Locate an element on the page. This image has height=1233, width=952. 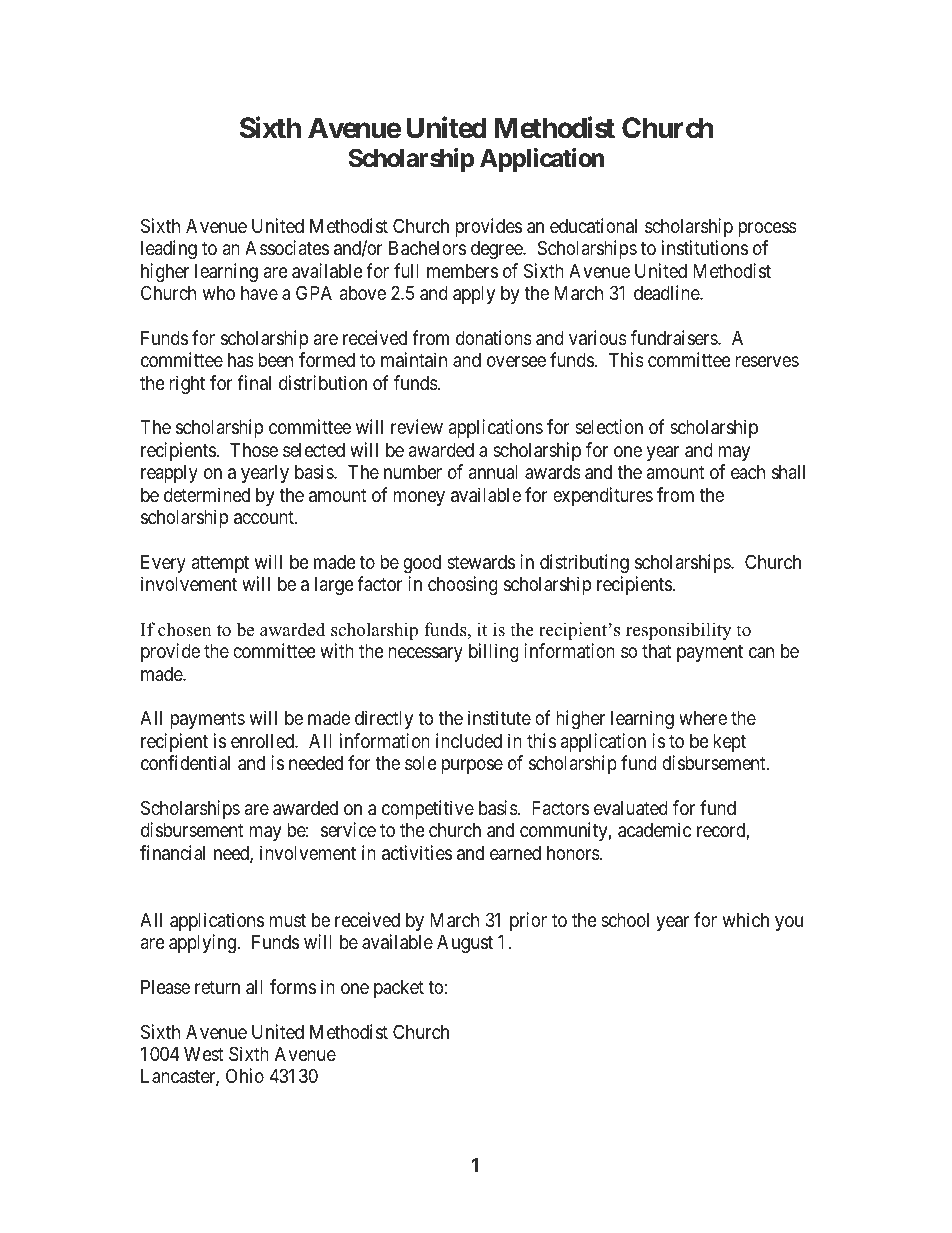
which is located at coordinates (745, 919).
